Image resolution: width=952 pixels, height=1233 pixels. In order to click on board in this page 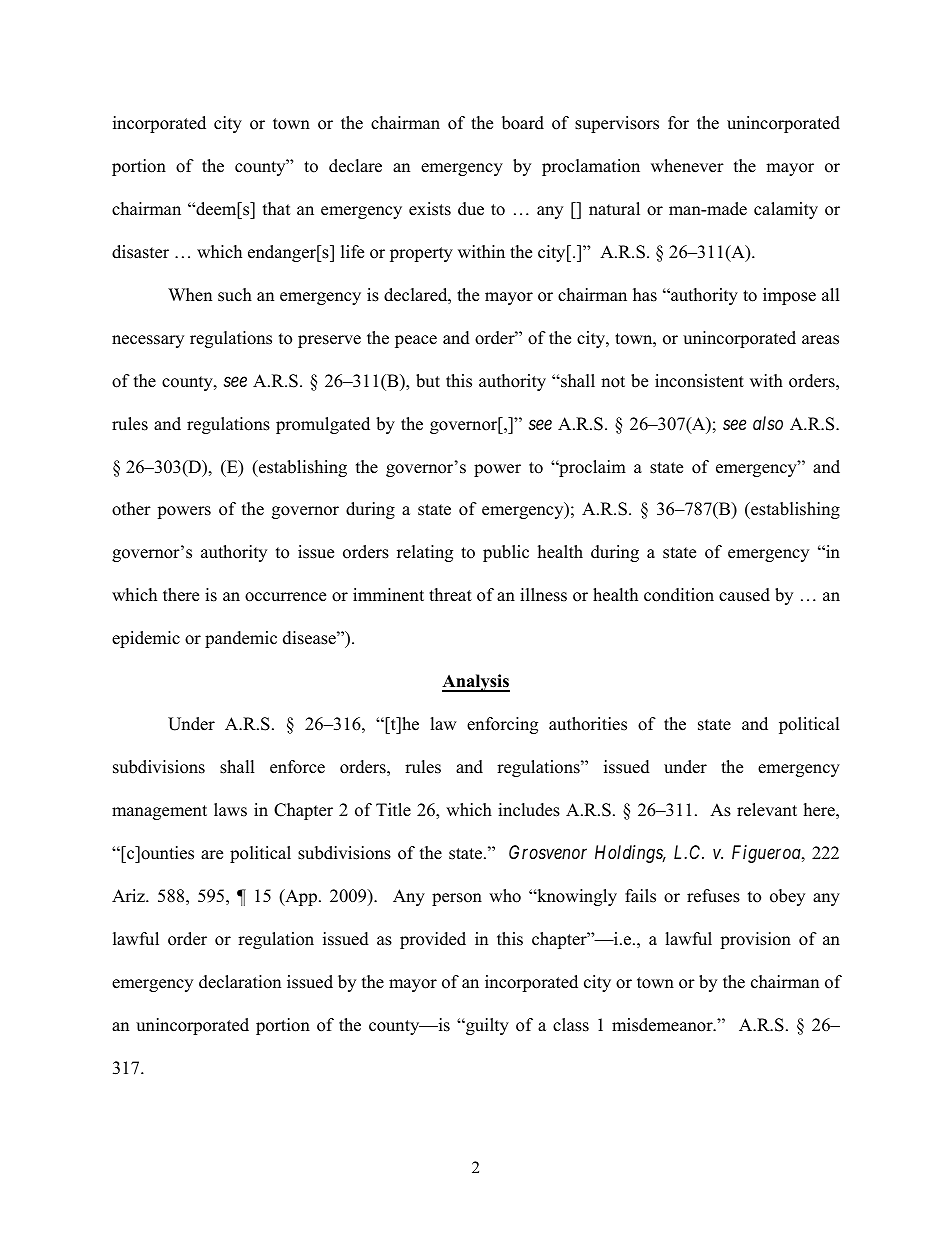, I will do `click(523, 123)`.
